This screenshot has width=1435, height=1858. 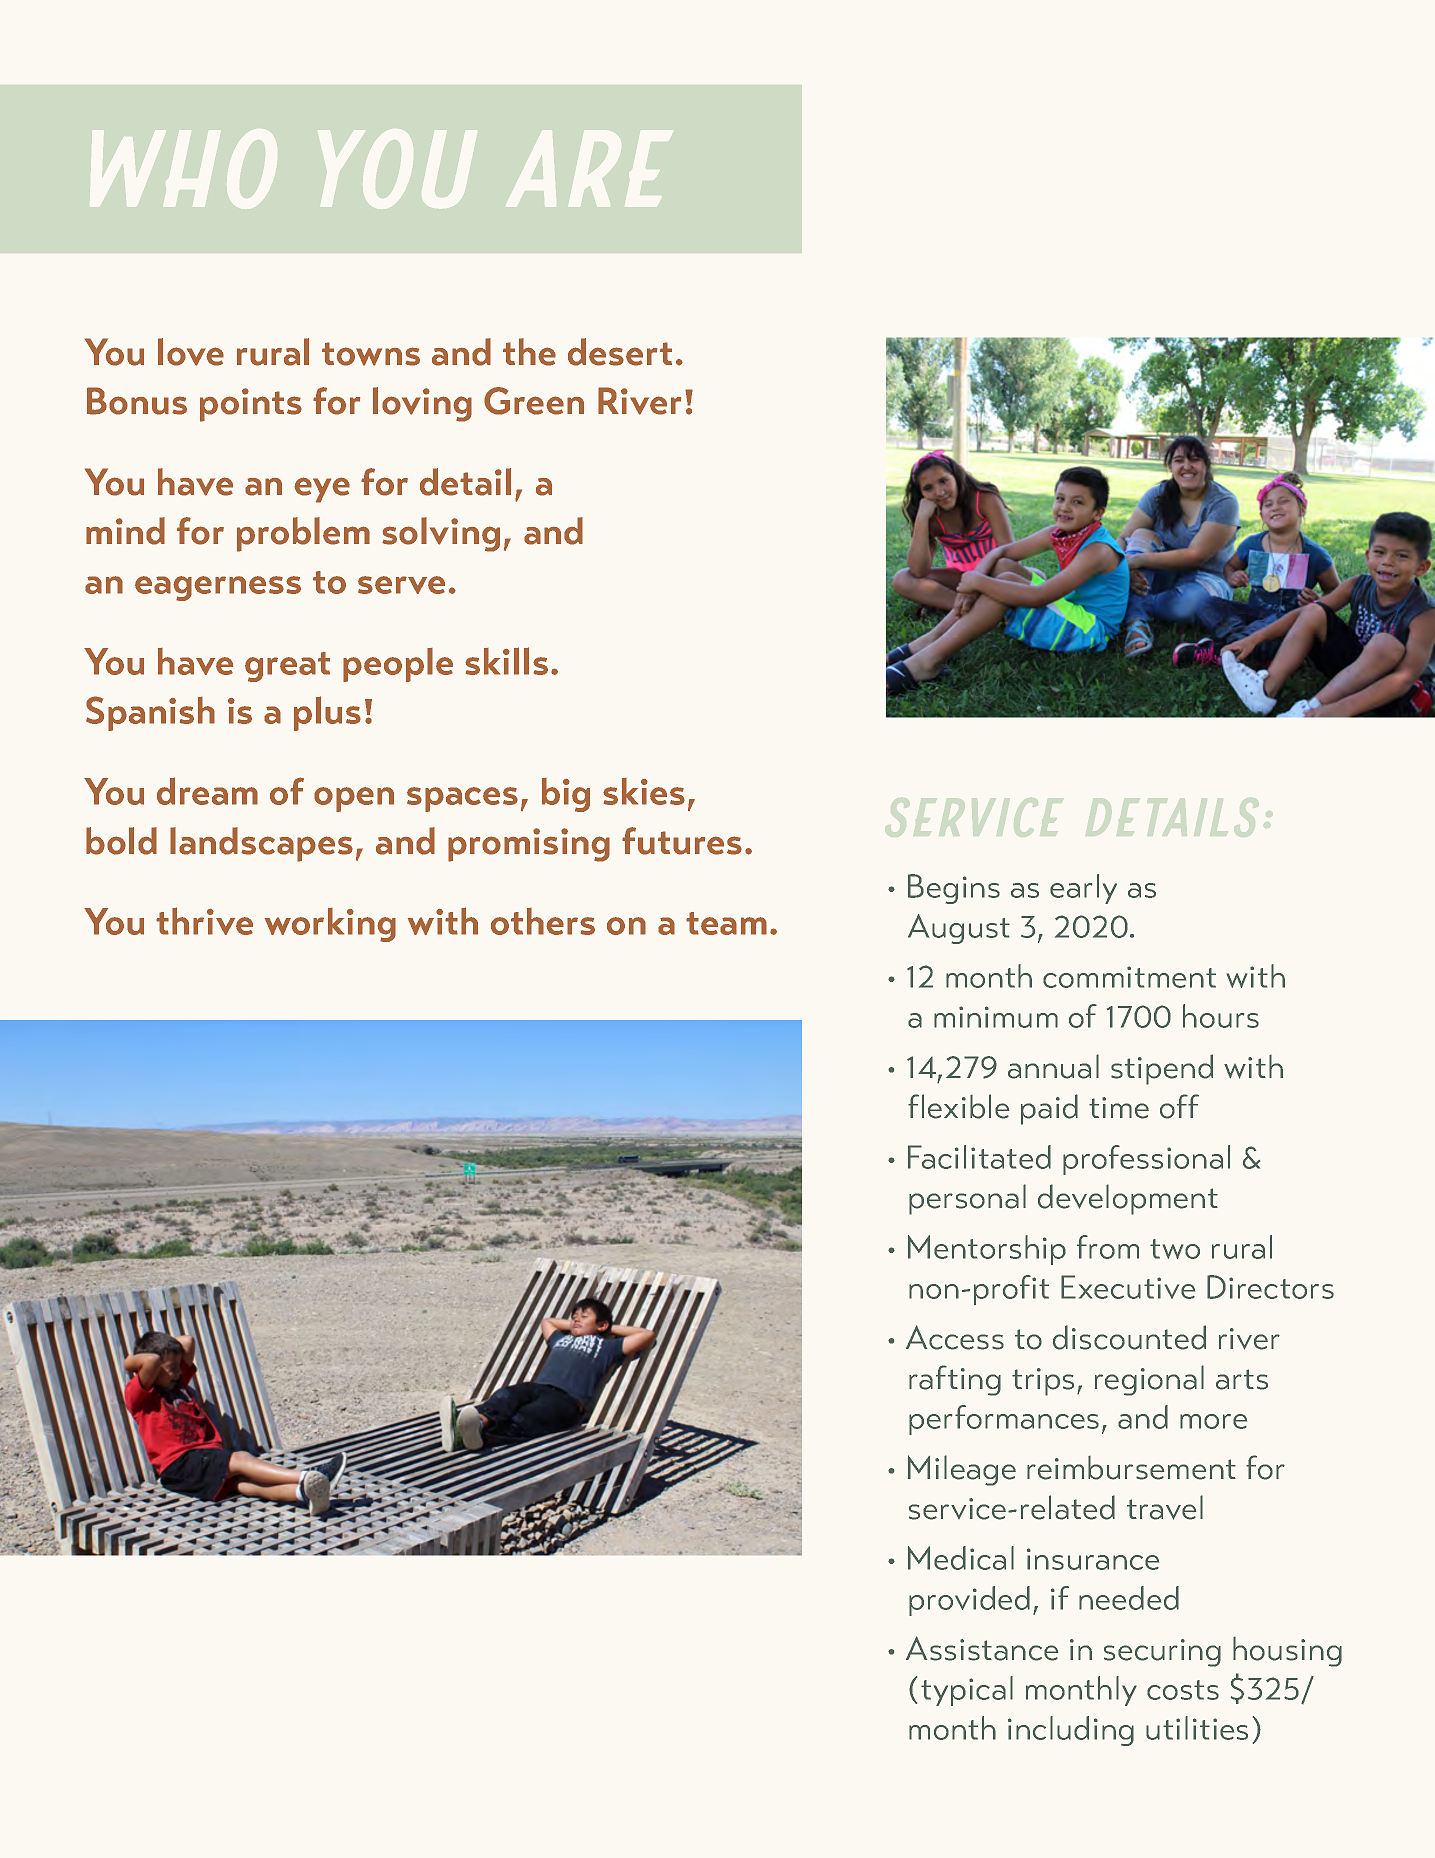 I want to click on Assistance, so click(x=982, y=1648).
